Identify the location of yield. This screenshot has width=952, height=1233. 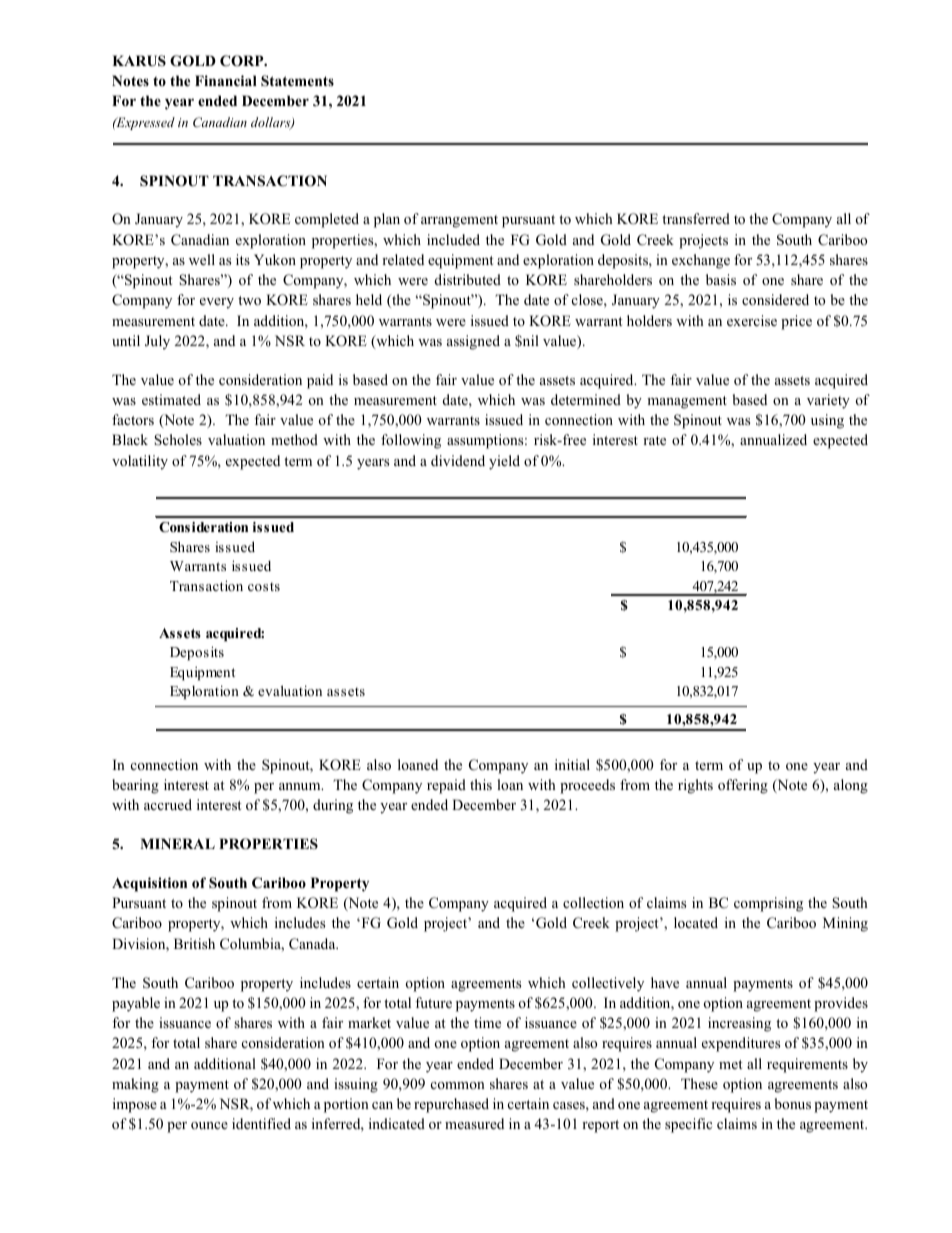
(504, 462).
